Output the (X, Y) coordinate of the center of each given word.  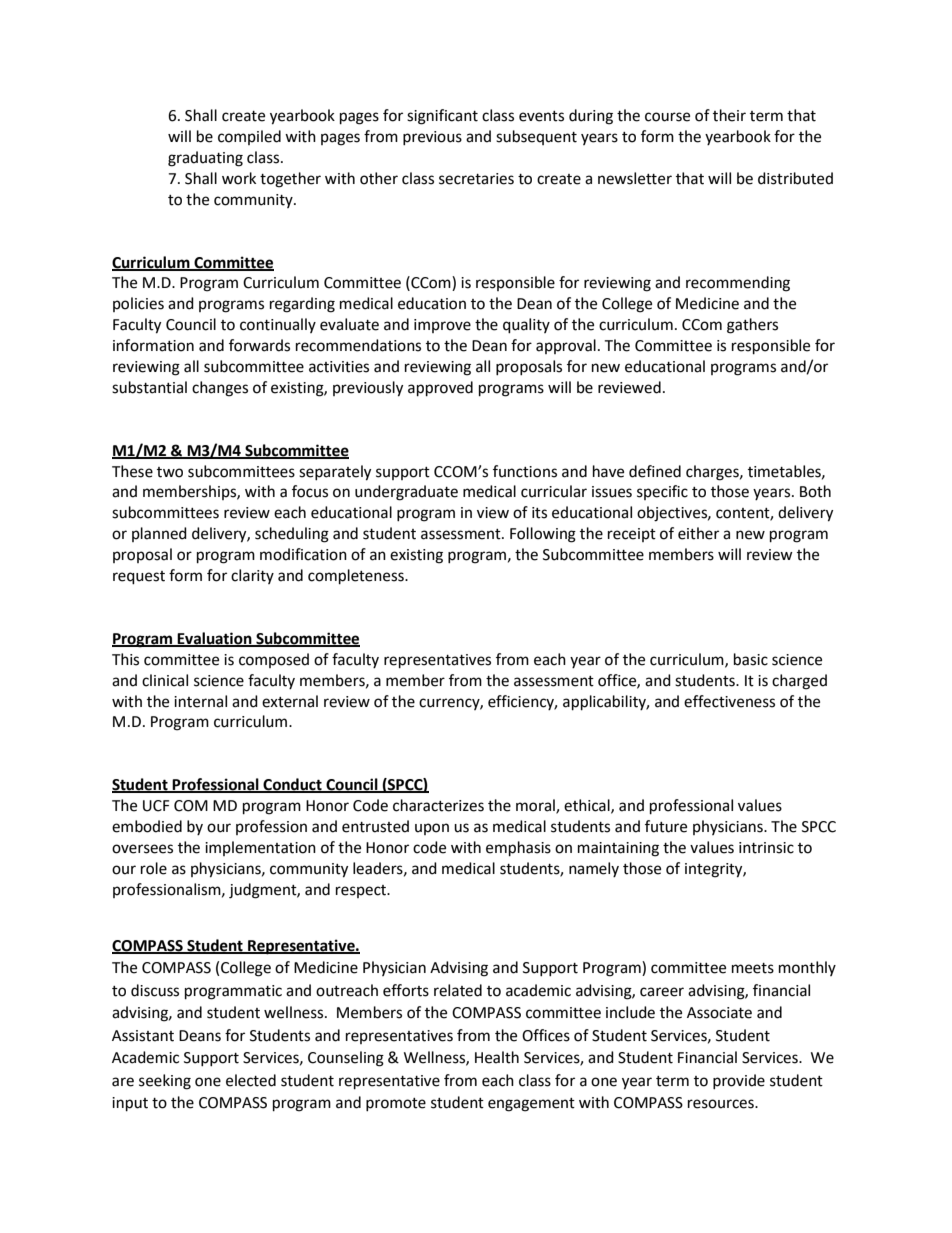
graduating (205, 159)
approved (440, 389)
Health (497, 1057)
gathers (752, 326)
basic (751, 659)
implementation (260, 848)
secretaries (476, 179)
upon (432, 829)
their (729, 115)
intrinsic (766, 848)
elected (251, 1080)
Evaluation (215, 639)
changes (220, 389)
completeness (357, 577)
